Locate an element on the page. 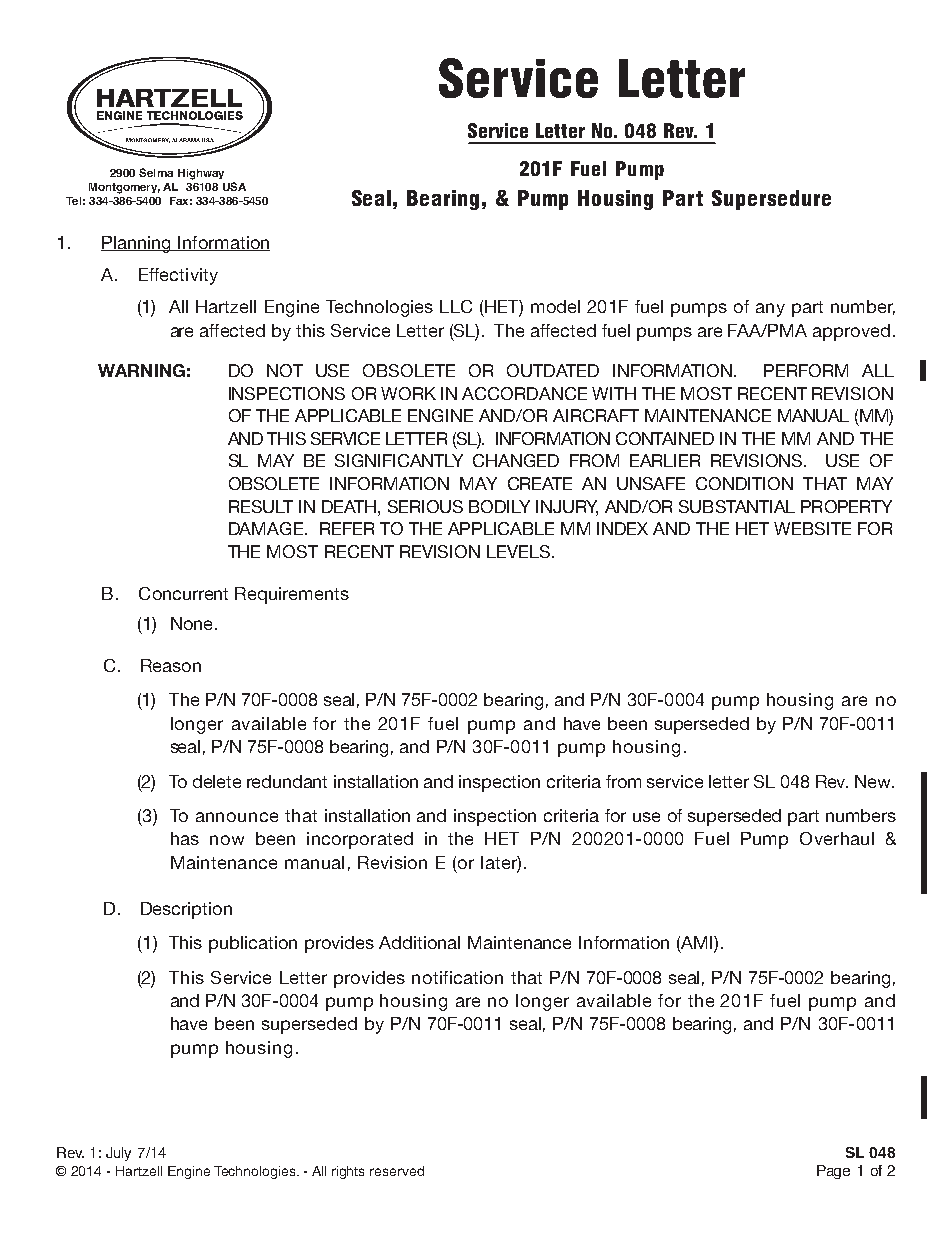 The width and height of the page is (952, 1233). Reason is located at coordinates (171, 665).
